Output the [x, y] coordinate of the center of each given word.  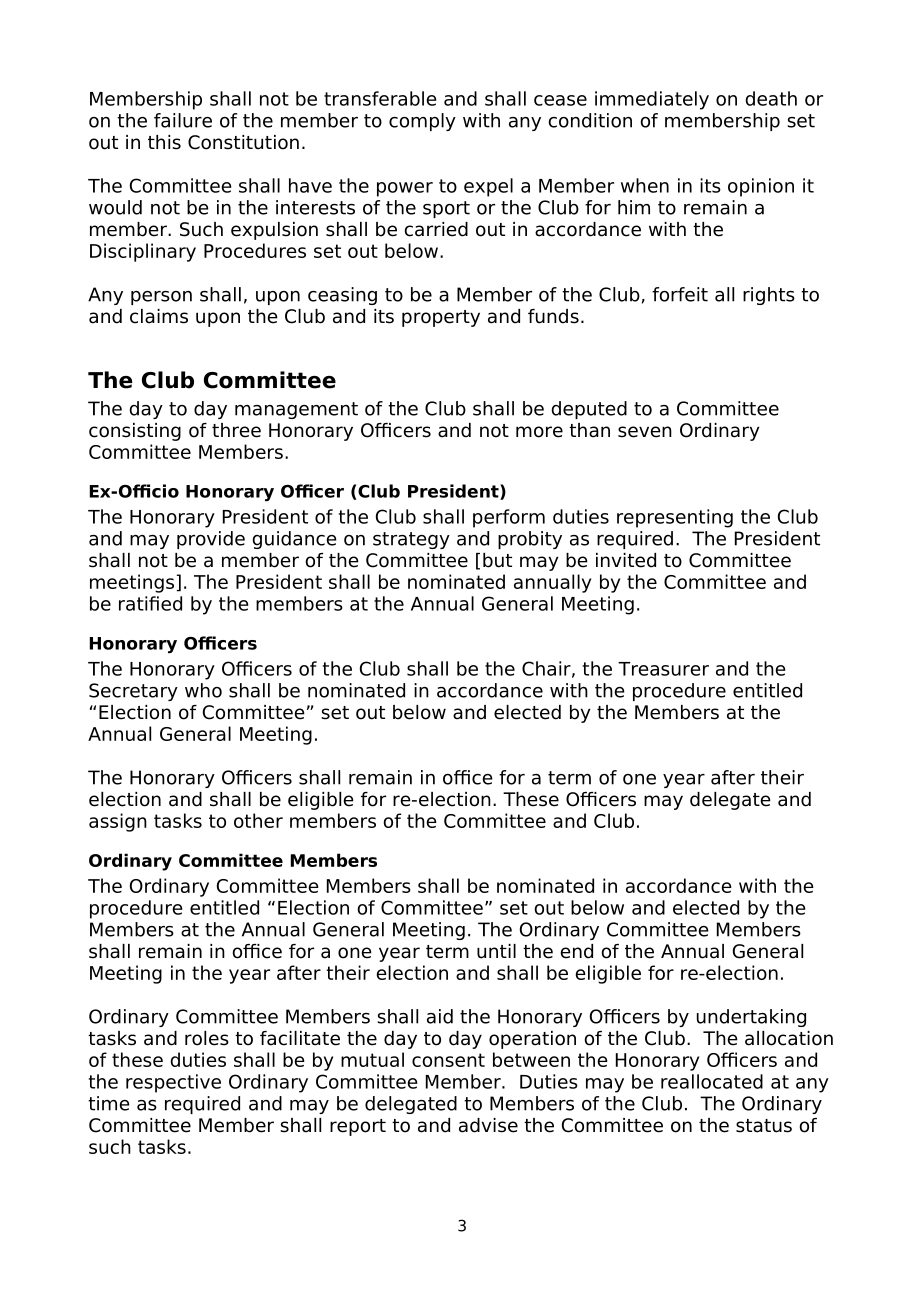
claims [159, 316]
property [441, 318]
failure [183, 120]
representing [675, 518]
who [203, 690]
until [496, 951]
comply [422, 122]
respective [173, 1083]
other [258, 820]
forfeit [680, 294]
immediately [652, 100]
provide [211, 540]
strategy [411, 540]
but [497, 560]
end [577, 951]
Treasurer [663, 669]
